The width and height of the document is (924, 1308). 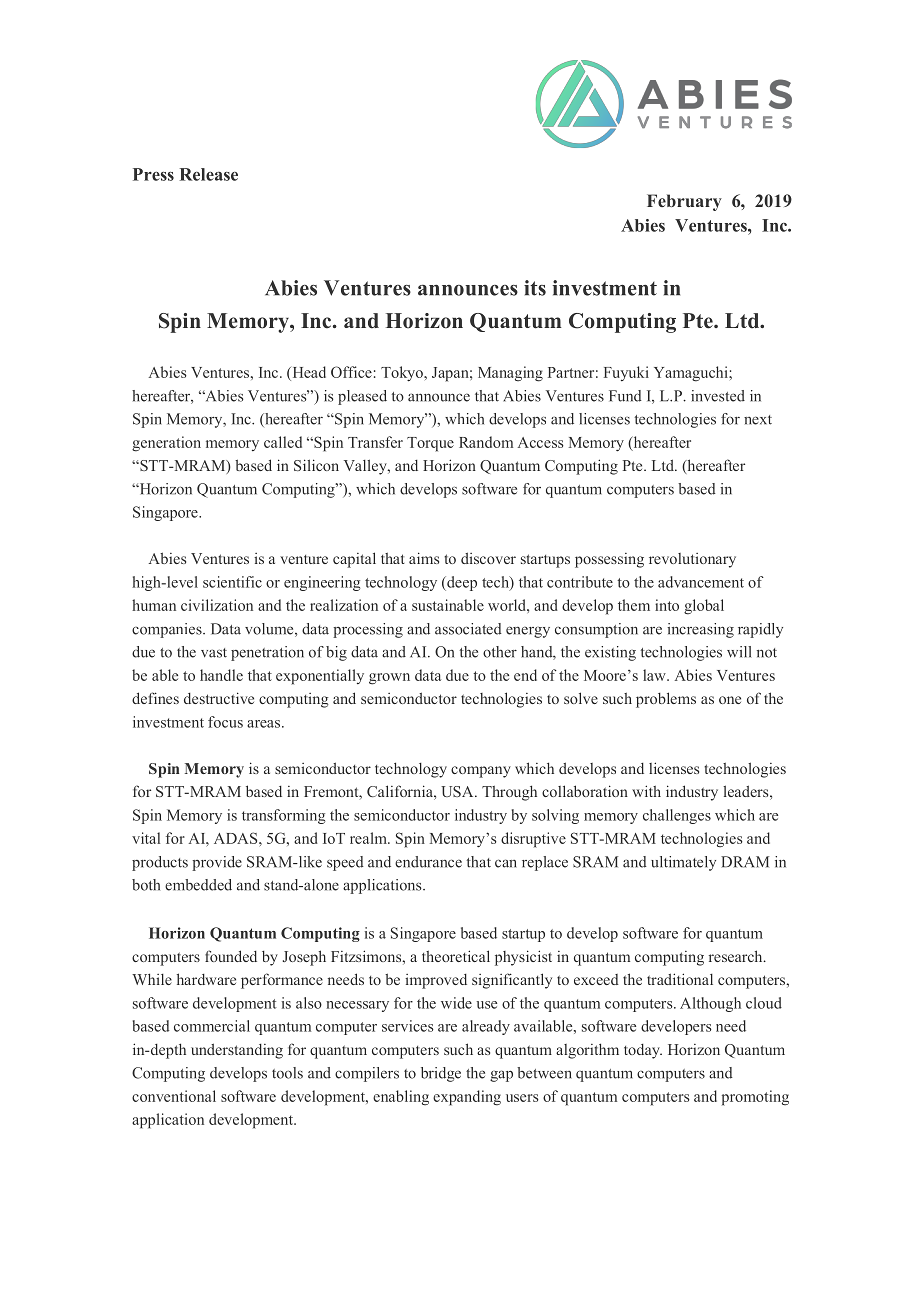 I want to click on associated, so click(x=468, y=629).
